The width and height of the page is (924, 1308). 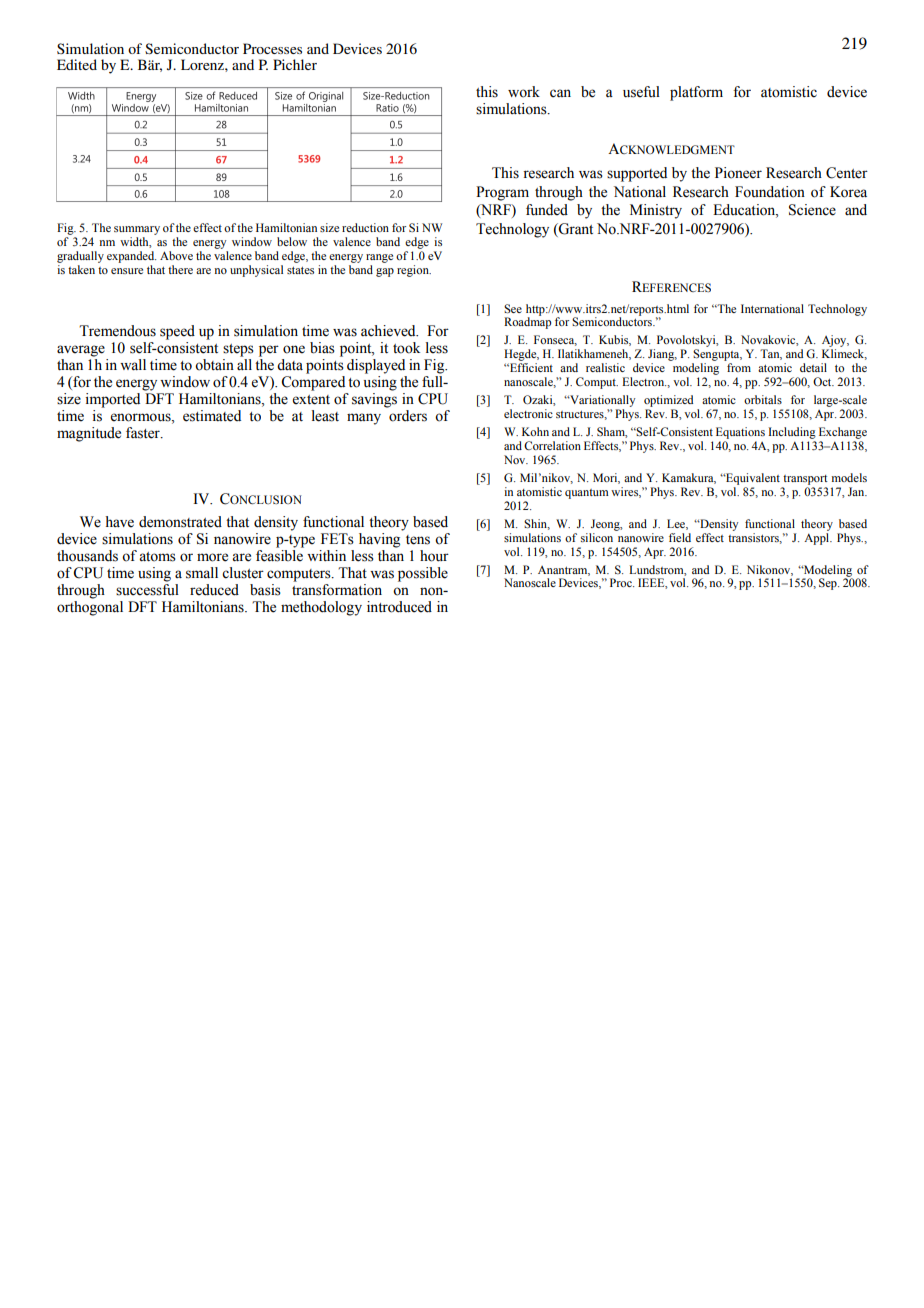 What do you see at coordinates (77, 64) in the page?
I see `Edited` at bounding box center [77, 64].
